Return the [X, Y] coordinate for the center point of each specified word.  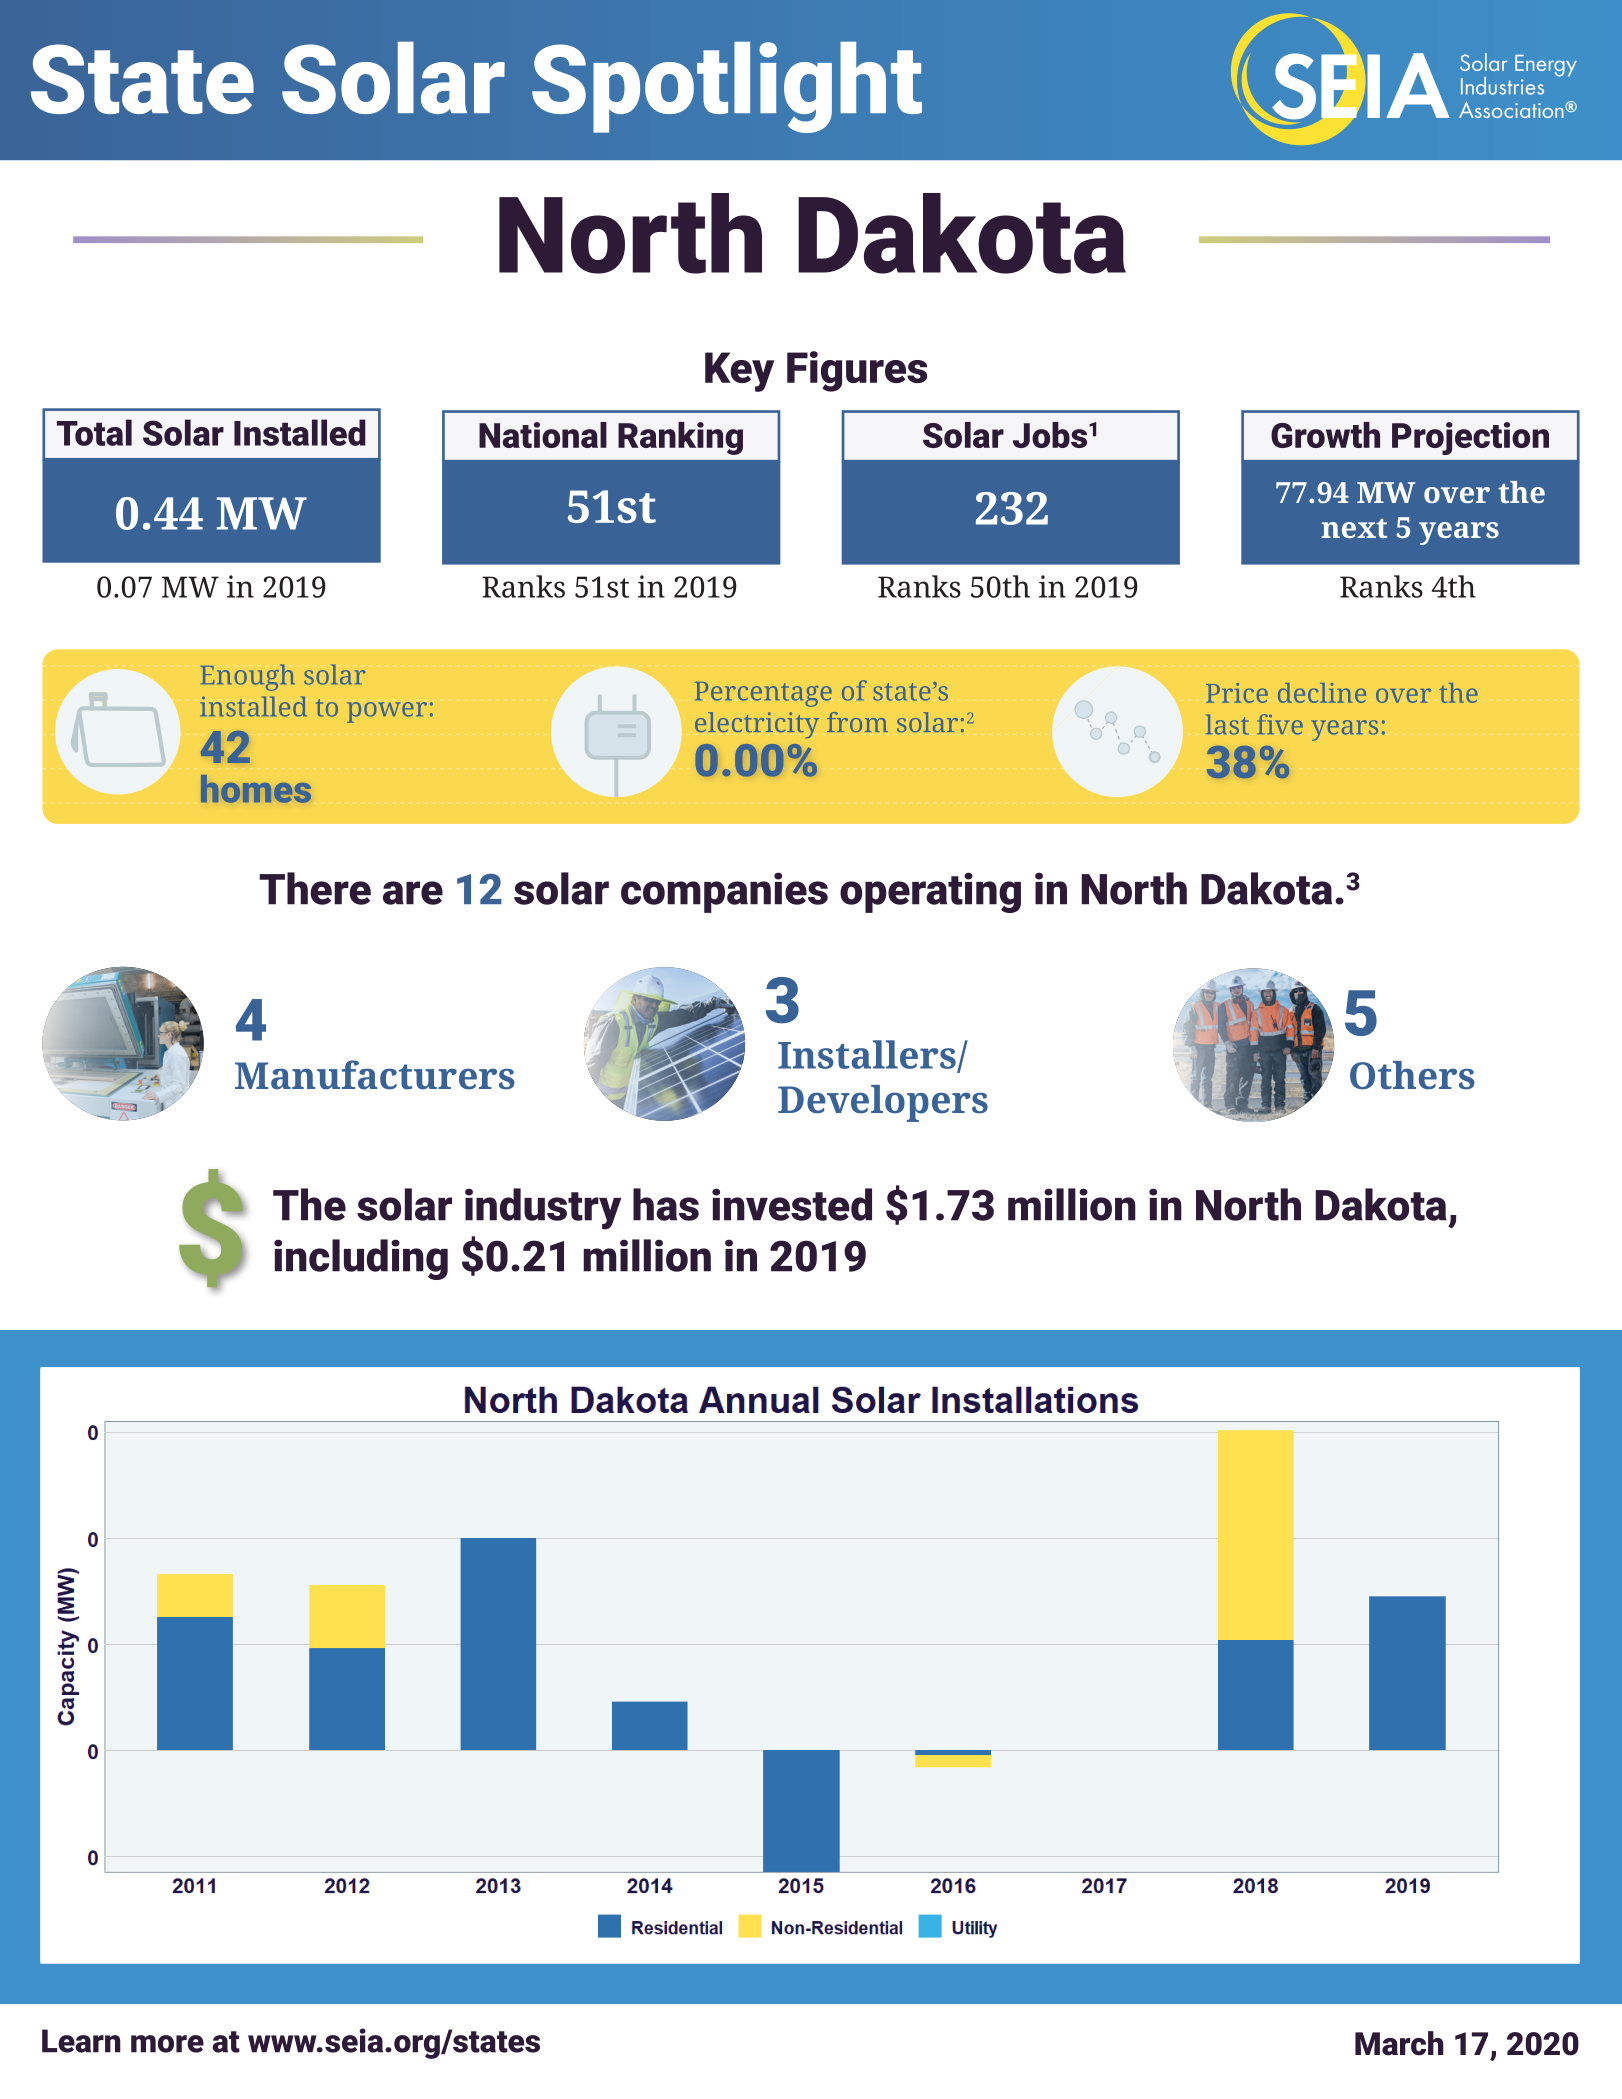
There [315, 888]
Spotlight [727, 87]
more [167, 2044]
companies [724, 892]
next [1354, 528]
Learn [81, 2041]
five [1280, 724]
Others [1412, 1075]
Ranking [680, 438]
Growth [1325, 435]
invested [792, 1204]
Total [94, 432]
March [1399, 2043]
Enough [248, 677]
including [361, 1259]
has [666, 1204]
